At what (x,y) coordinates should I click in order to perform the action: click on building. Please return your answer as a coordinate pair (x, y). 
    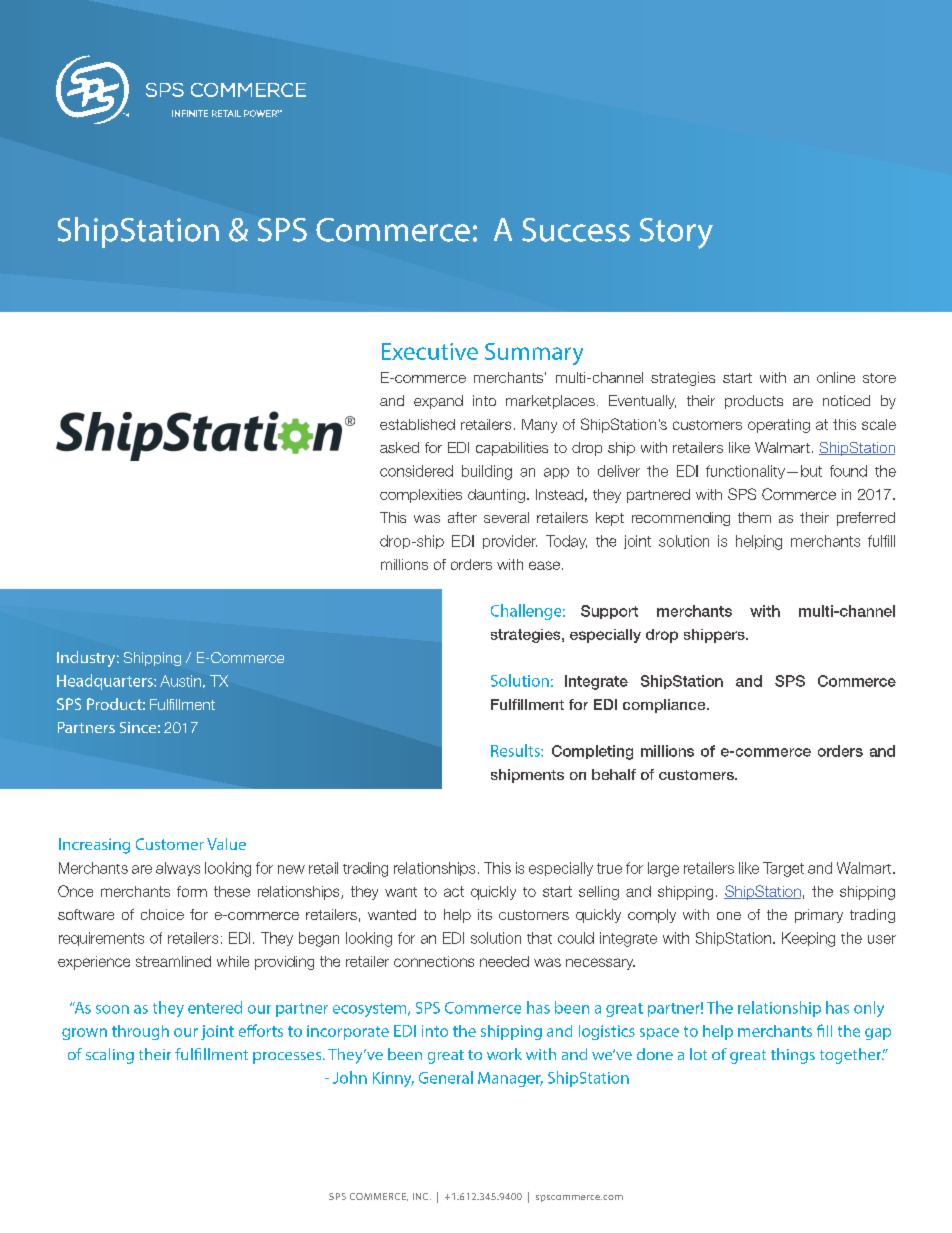
    Looking at the image, I should click on (487, 472).
